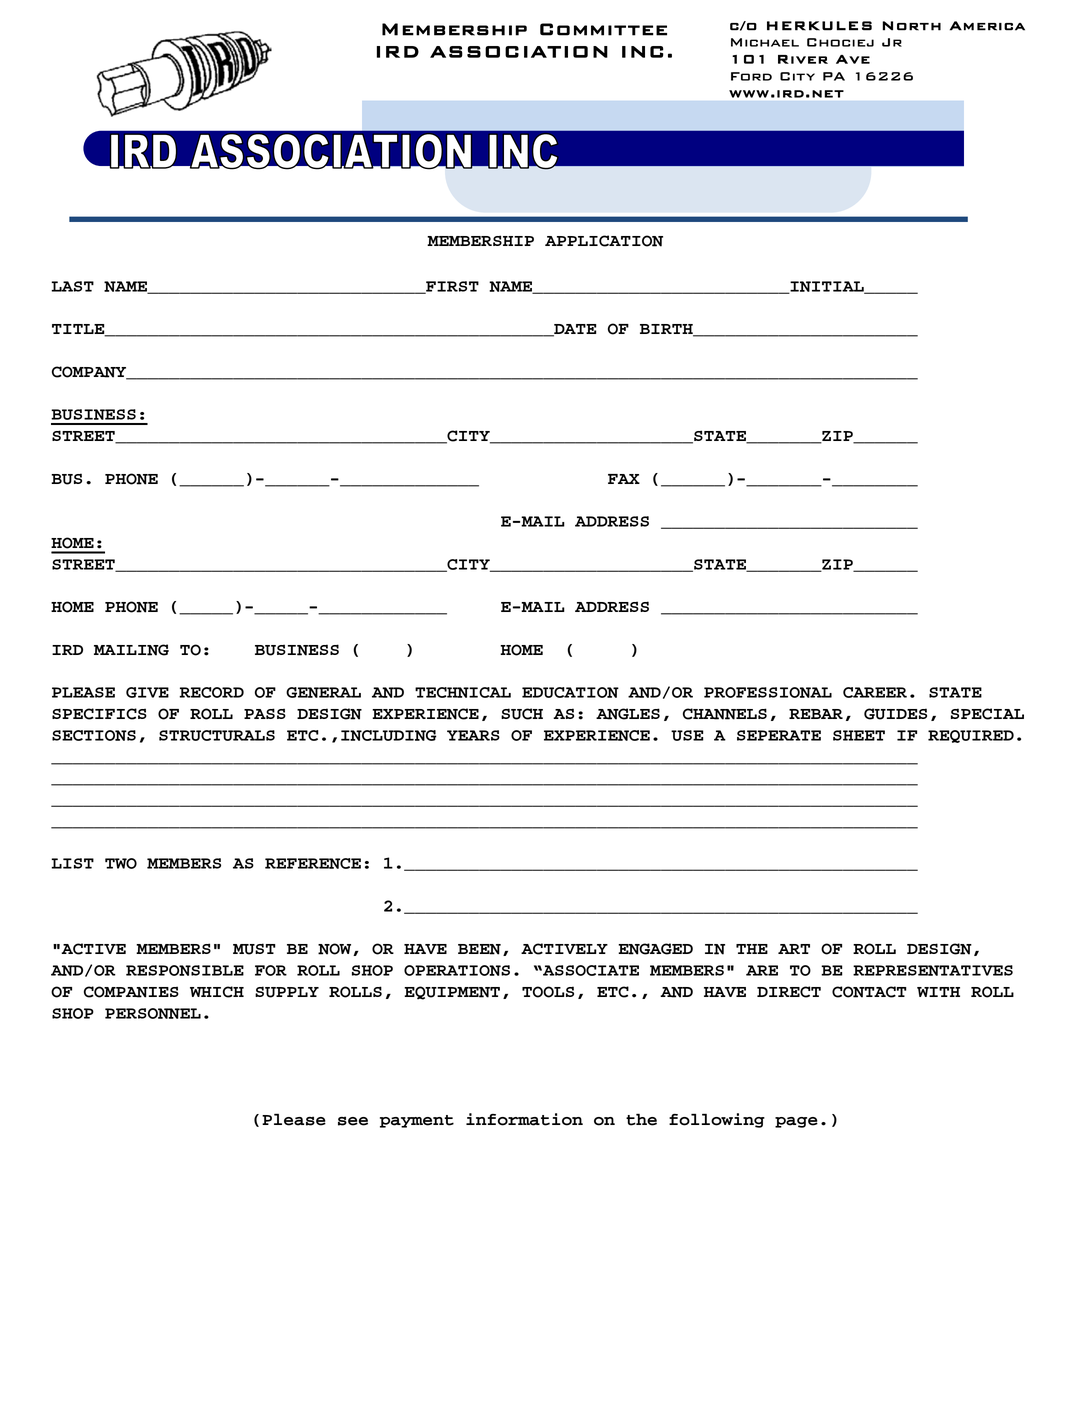 The width and height of the screenshot is (1091, 1411). Describe the element at coordinates (153, 1013) in the screenshot. I see `PERSONNEL` at that location.
